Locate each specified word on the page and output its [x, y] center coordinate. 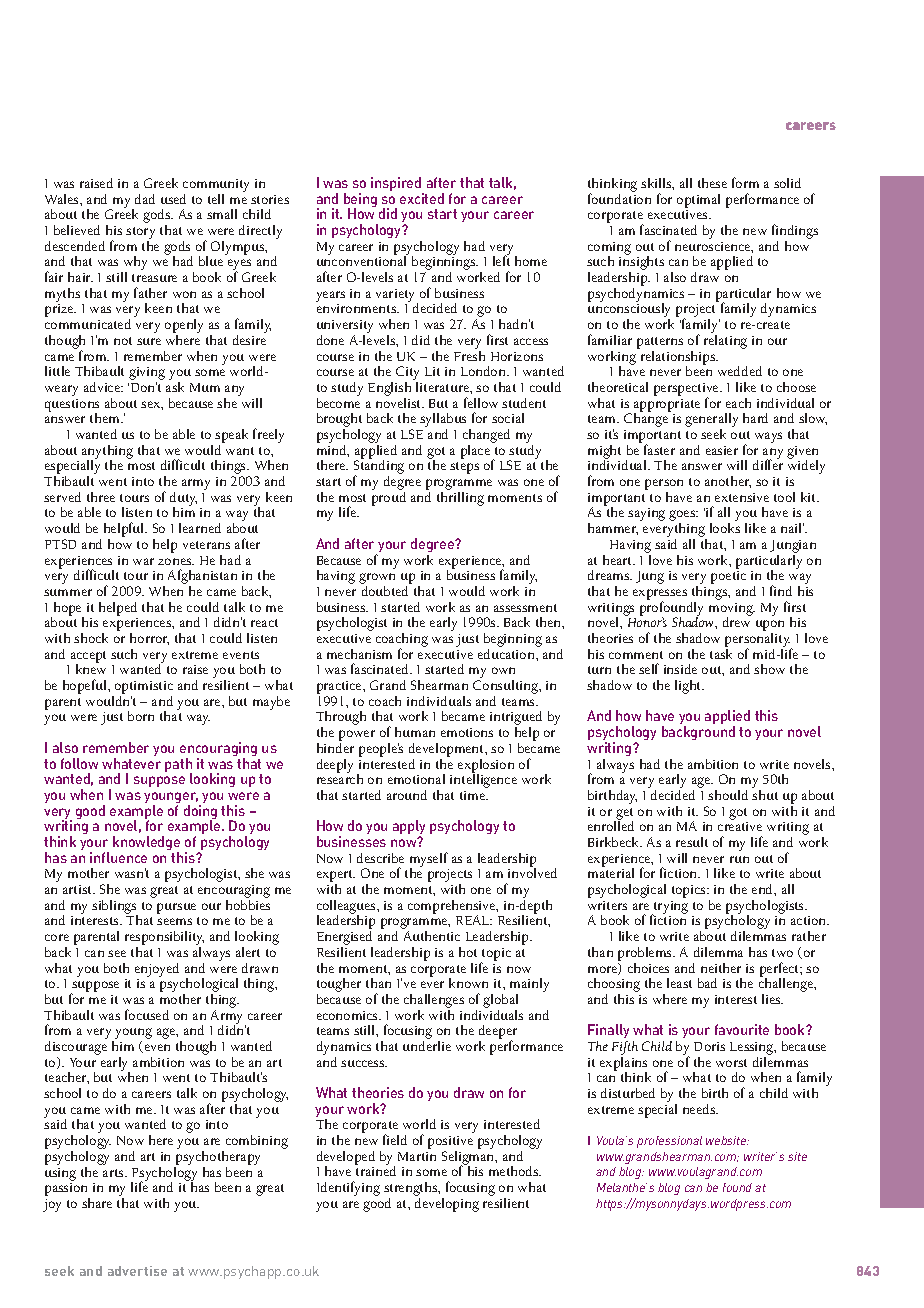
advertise [137, 1271]
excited [422, 198]
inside [680, 669]
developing [447, 1203]
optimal [698, 201]
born [141, 716]
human [415, 732]
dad [145, 199]
